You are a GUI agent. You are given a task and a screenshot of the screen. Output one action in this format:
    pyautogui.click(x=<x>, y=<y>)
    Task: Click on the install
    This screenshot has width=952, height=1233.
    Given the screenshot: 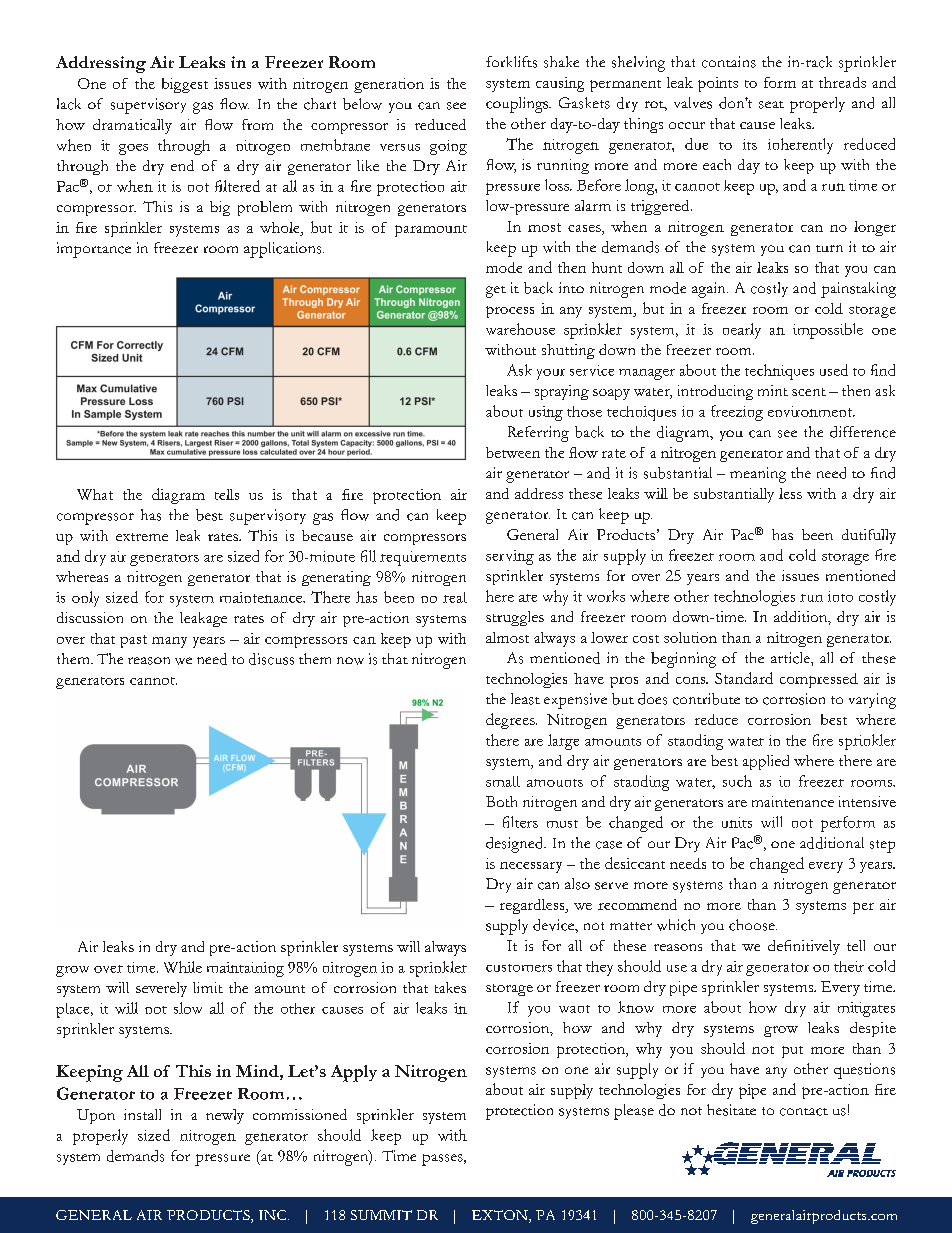 What is the action you would take?
    pyautogui.click(x=142, y=1114)
